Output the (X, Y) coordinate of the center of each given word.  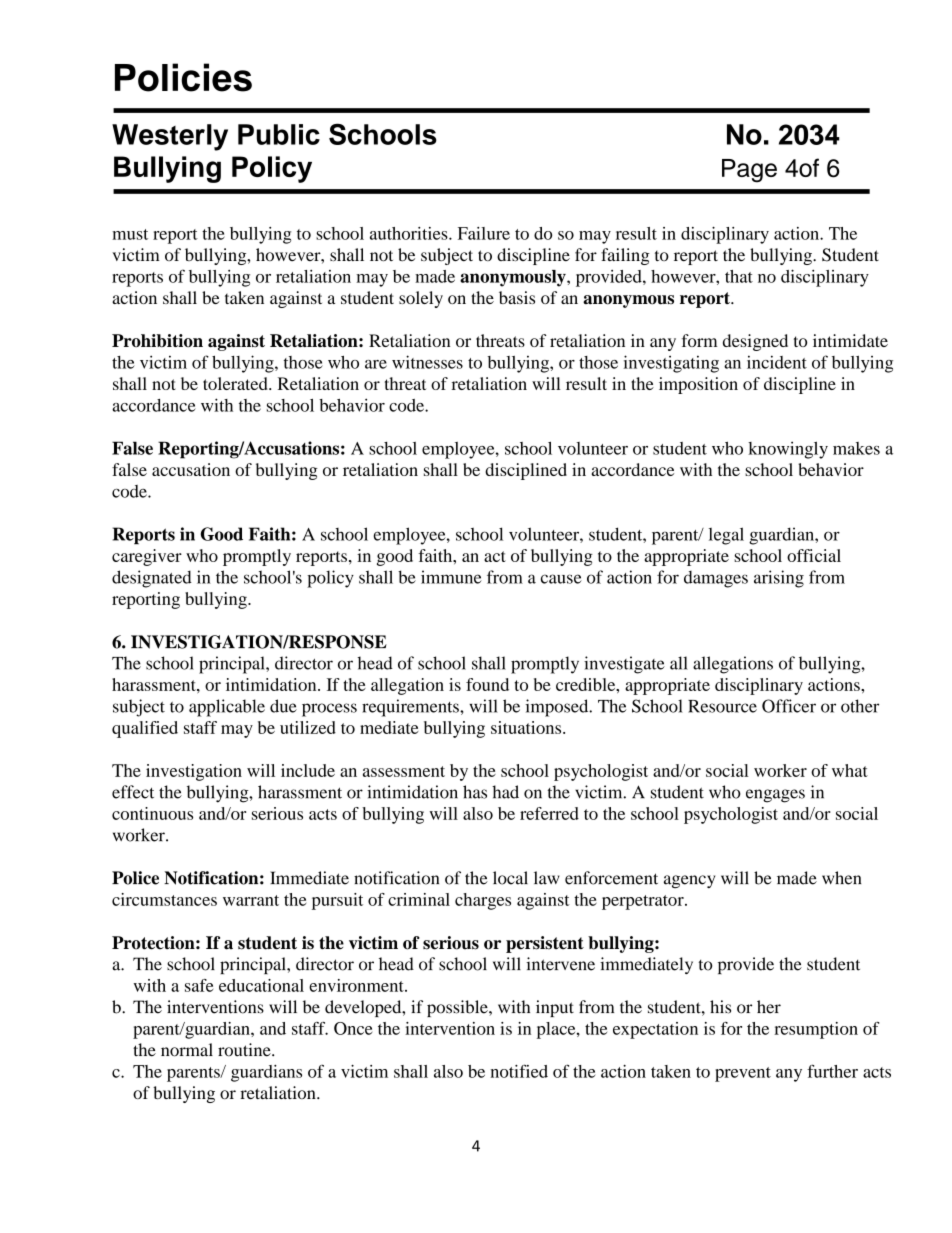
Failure (484, 233)
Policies (183, 77)
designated (152, 579)
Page (749, 171)
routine (245, 1050)
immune (451, 577)
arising (779, 579)
